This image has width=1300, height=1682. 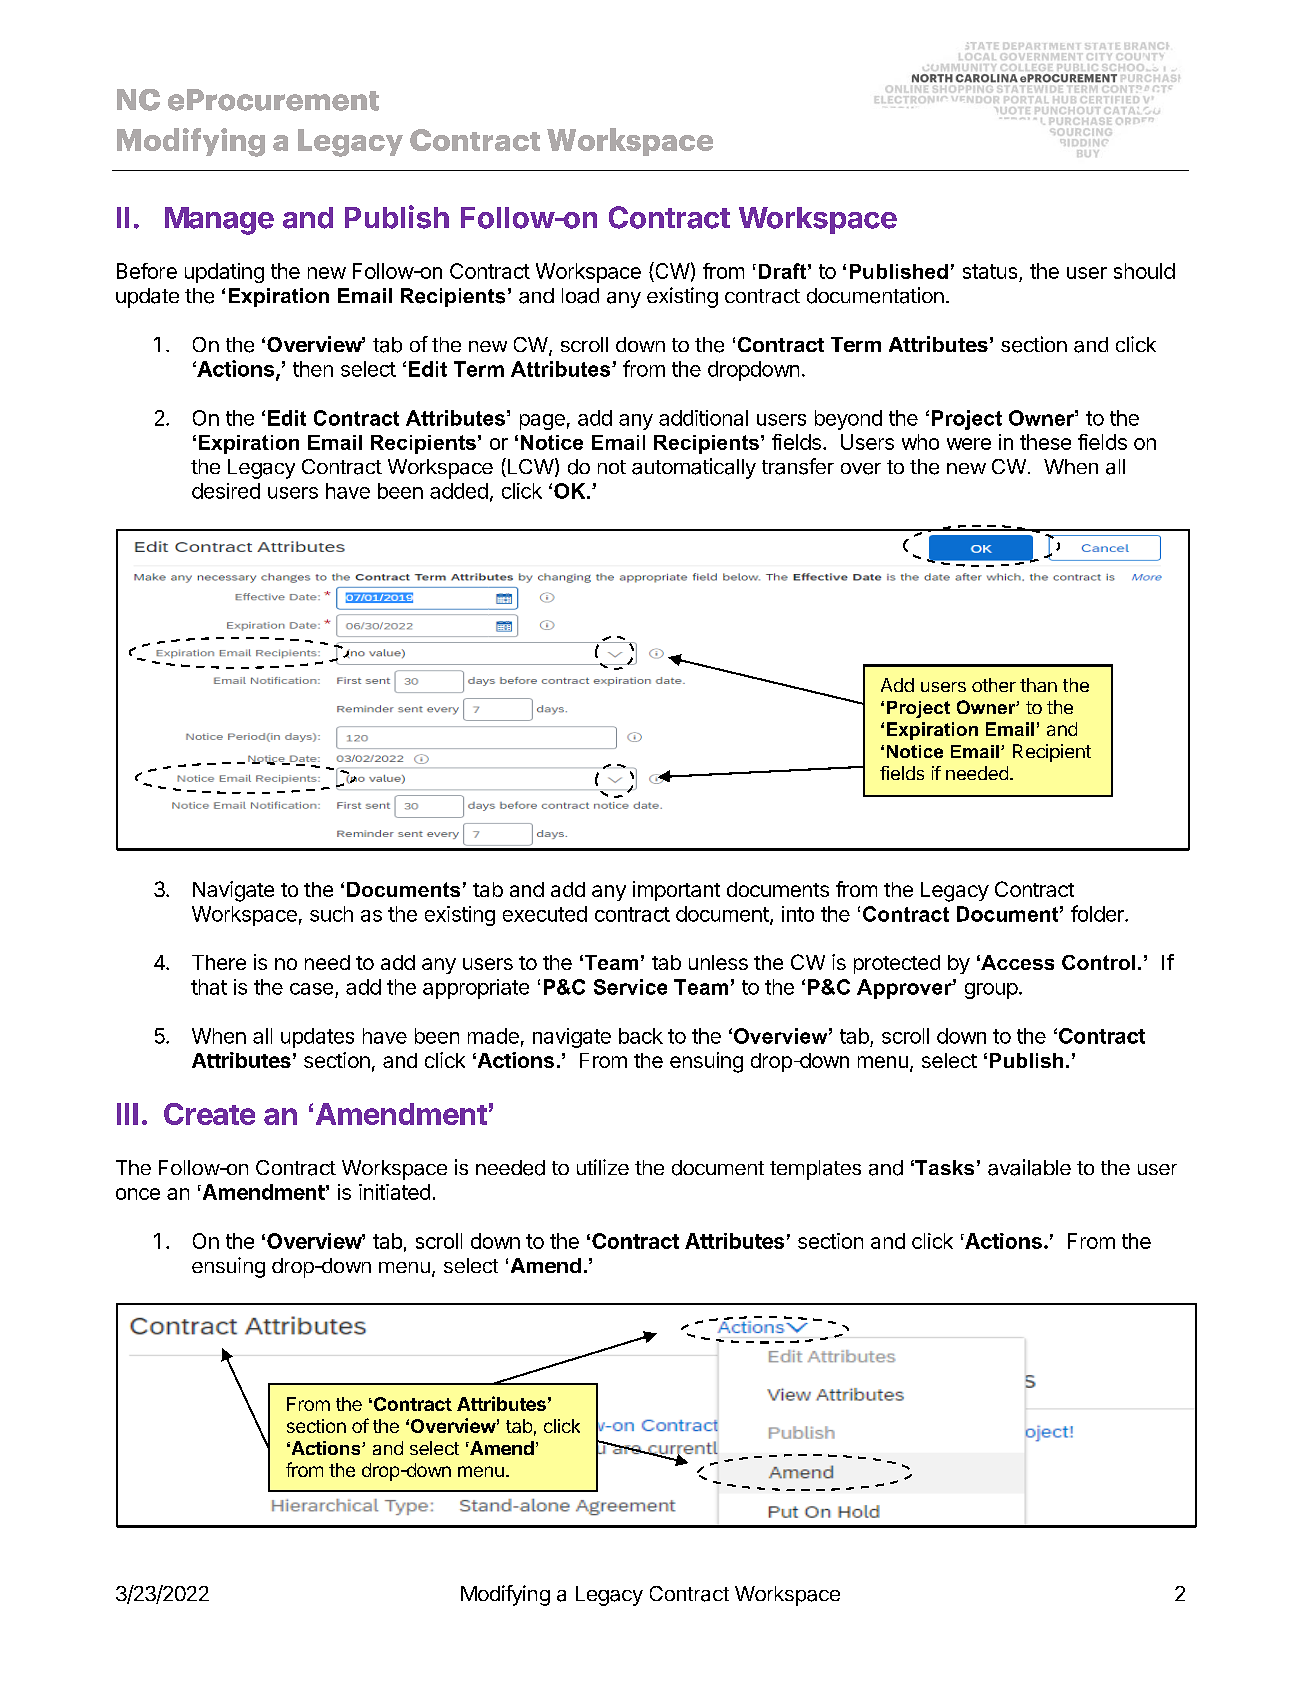 I want to click on other, so click(x=994, y=685).
